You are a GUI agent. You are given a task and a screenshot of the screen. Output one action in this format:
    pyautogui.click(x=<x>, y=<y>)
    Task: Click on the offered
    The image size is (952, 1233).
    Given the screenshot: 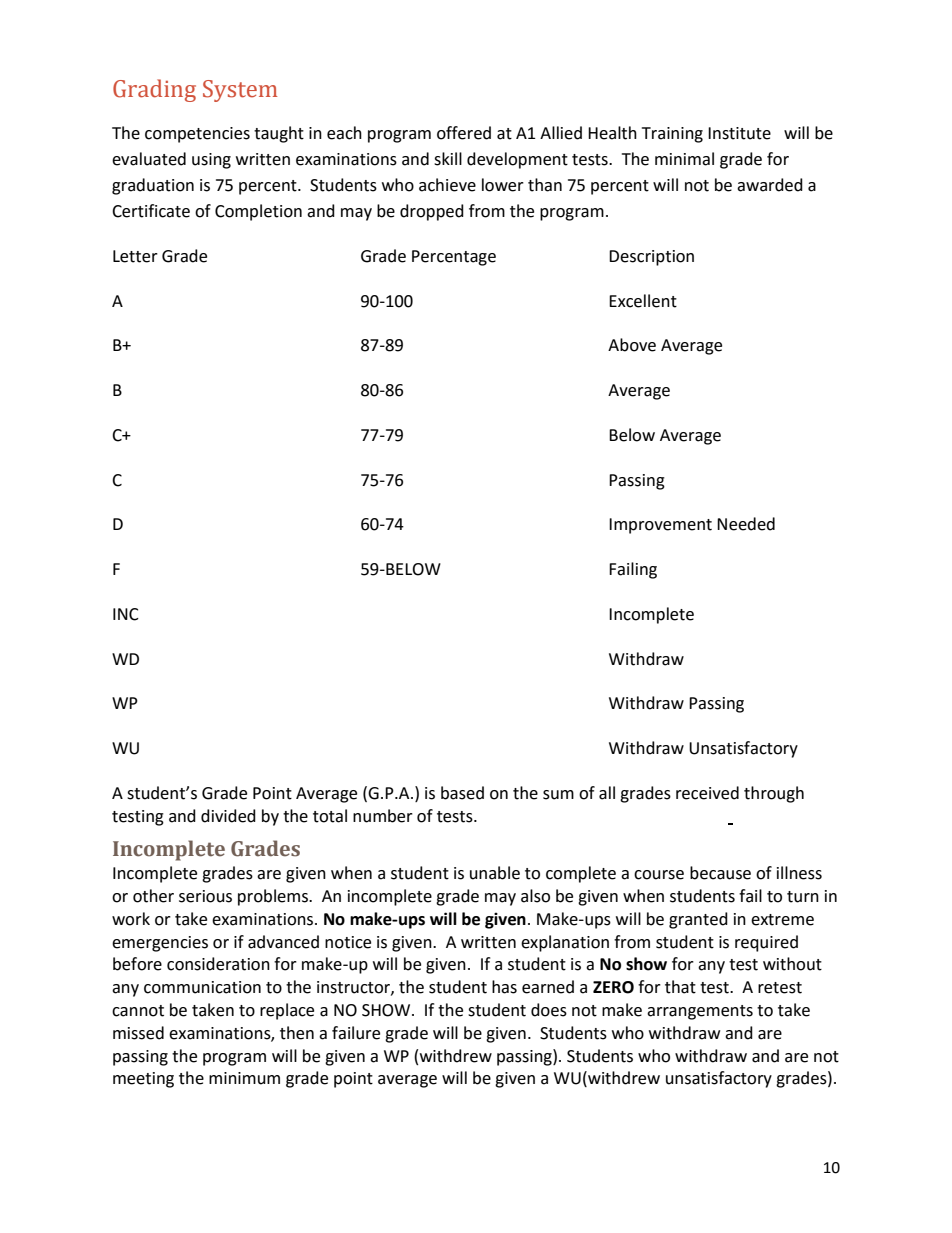 What is the action you would take?
    pyautogui.click(x=464, y=133)
